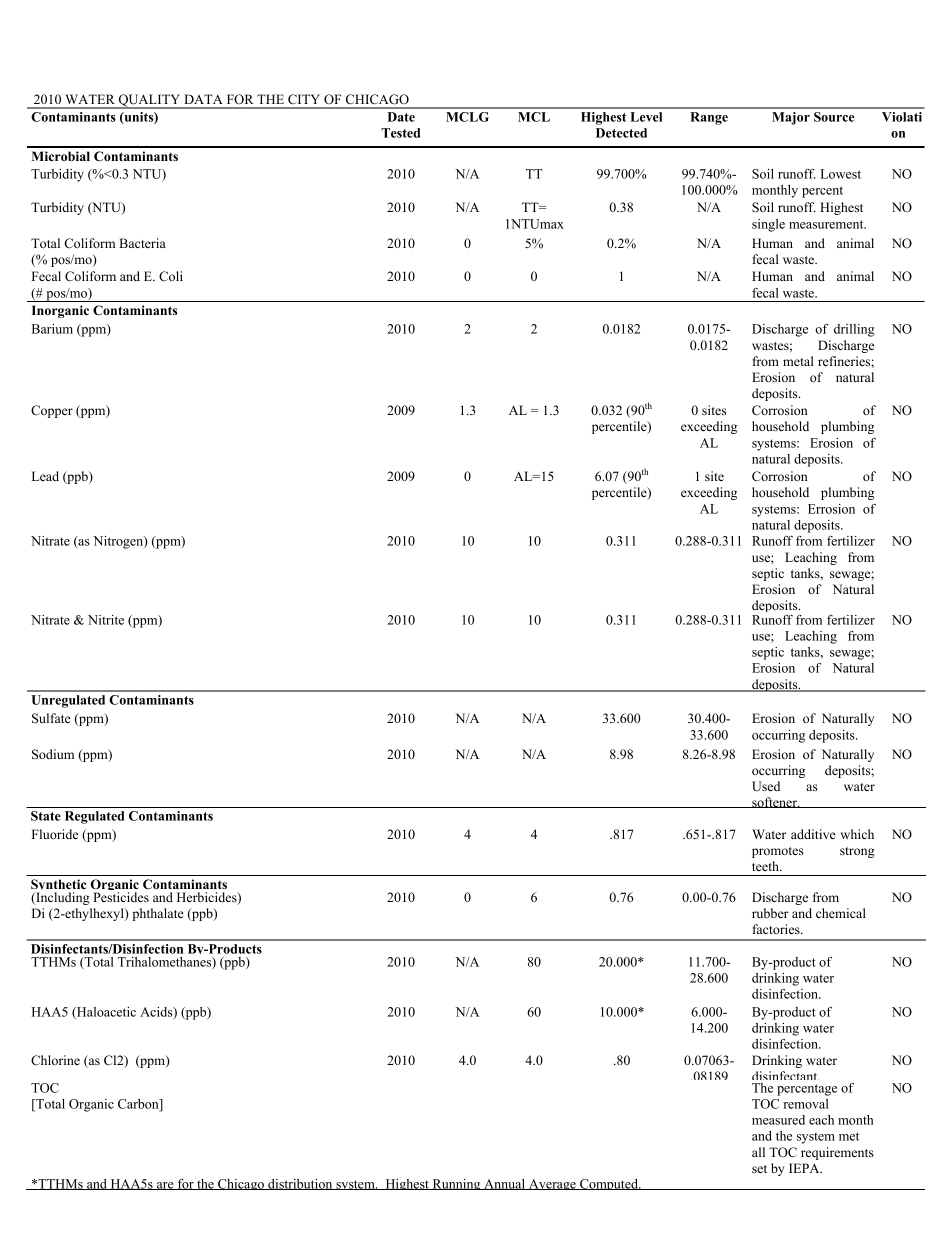 The width and height of the screenshot is (952, 1233). I want to click on metal, so click(798, 361).
